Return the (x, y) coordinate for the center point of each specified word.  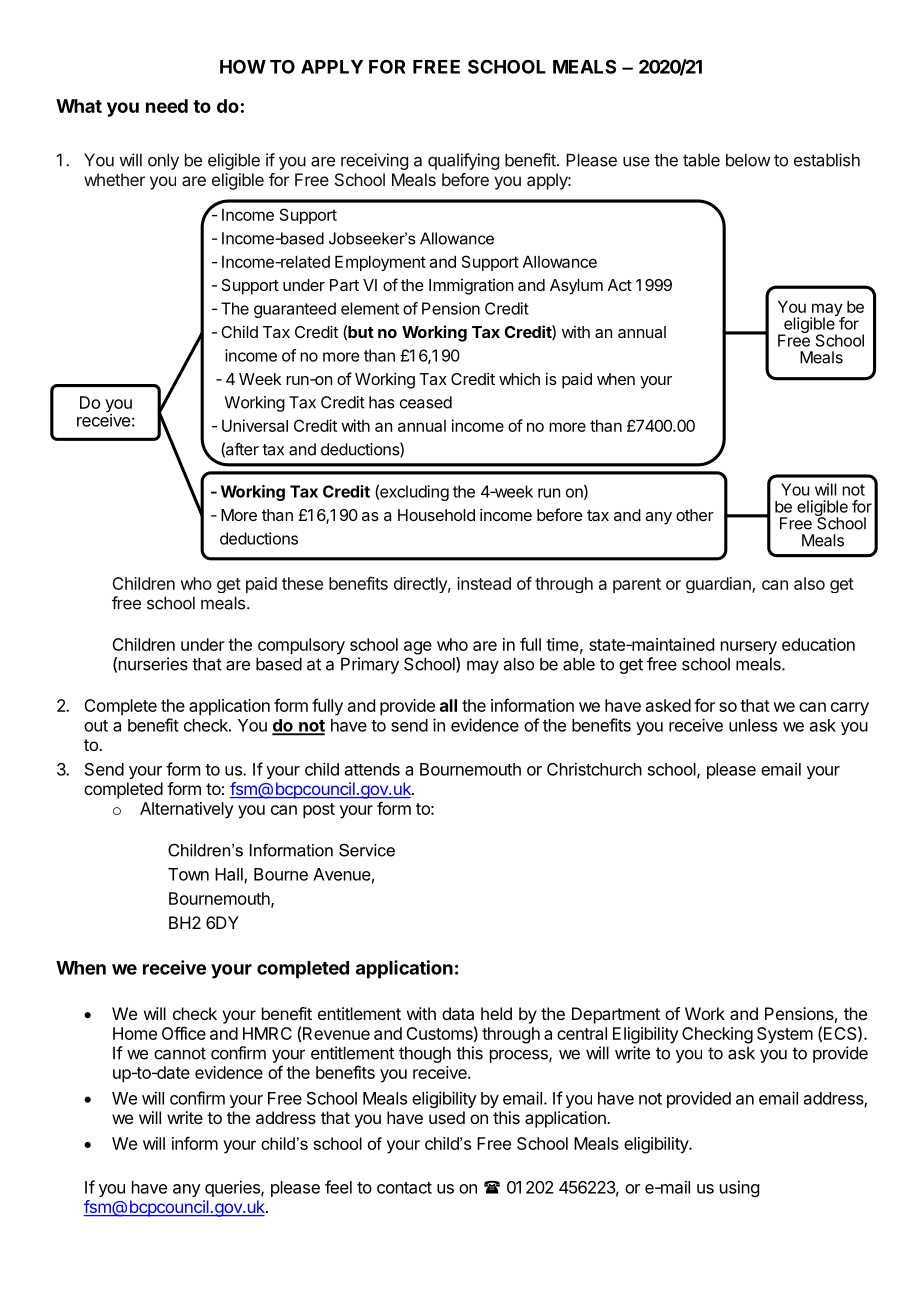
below (748, 160)
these (302, 583)
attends (372, 769)
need (167, 106)
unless (753, 725)
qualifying (463, 161)
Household (436, 515)
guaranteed (295, 310)
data (458, 1013)
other (695, 515)
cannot (180, 1053)
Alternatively (187, 810)
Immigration (471, 287)
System (785, 1035)
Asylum (576, 287)
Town (188, 874)
